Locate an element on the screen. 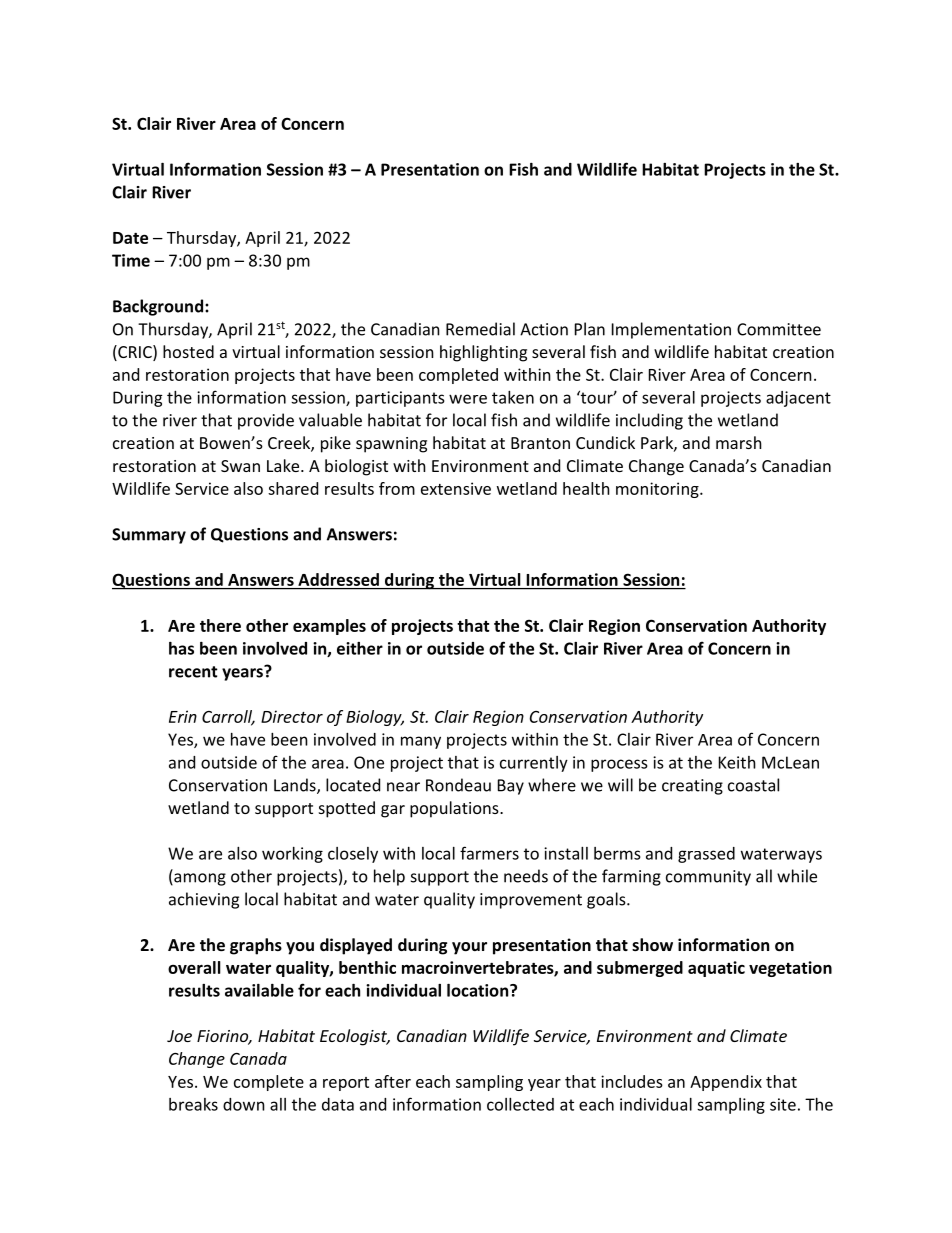 The height and width of the screenshot is (1233, 952). Appendix is located at coordinates (726, 1083).
